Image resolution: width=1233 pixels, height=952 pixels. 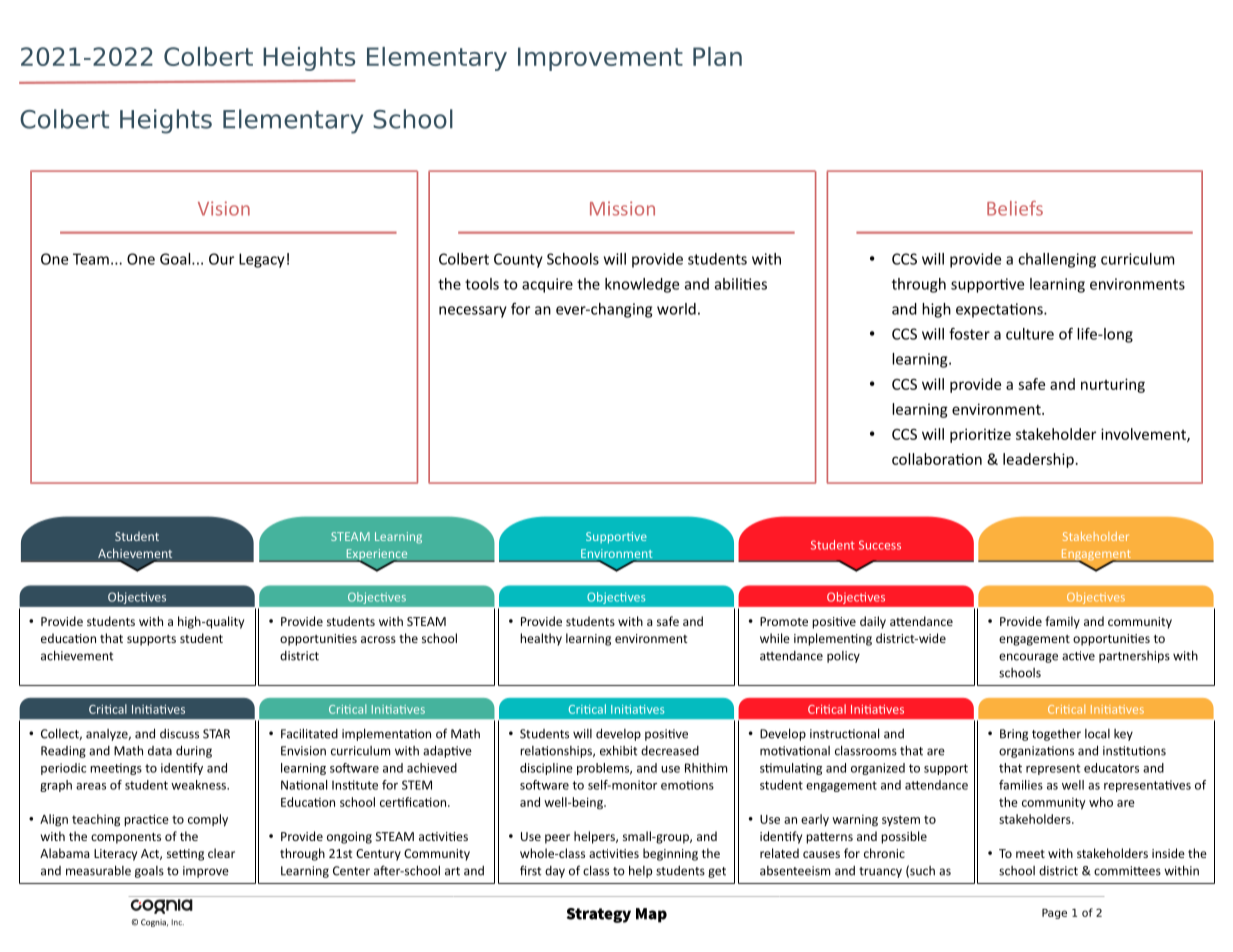 What do you see at coordinates (1057, 260) in the image?
I see `challenging` at bounding box center [1057, 260].
